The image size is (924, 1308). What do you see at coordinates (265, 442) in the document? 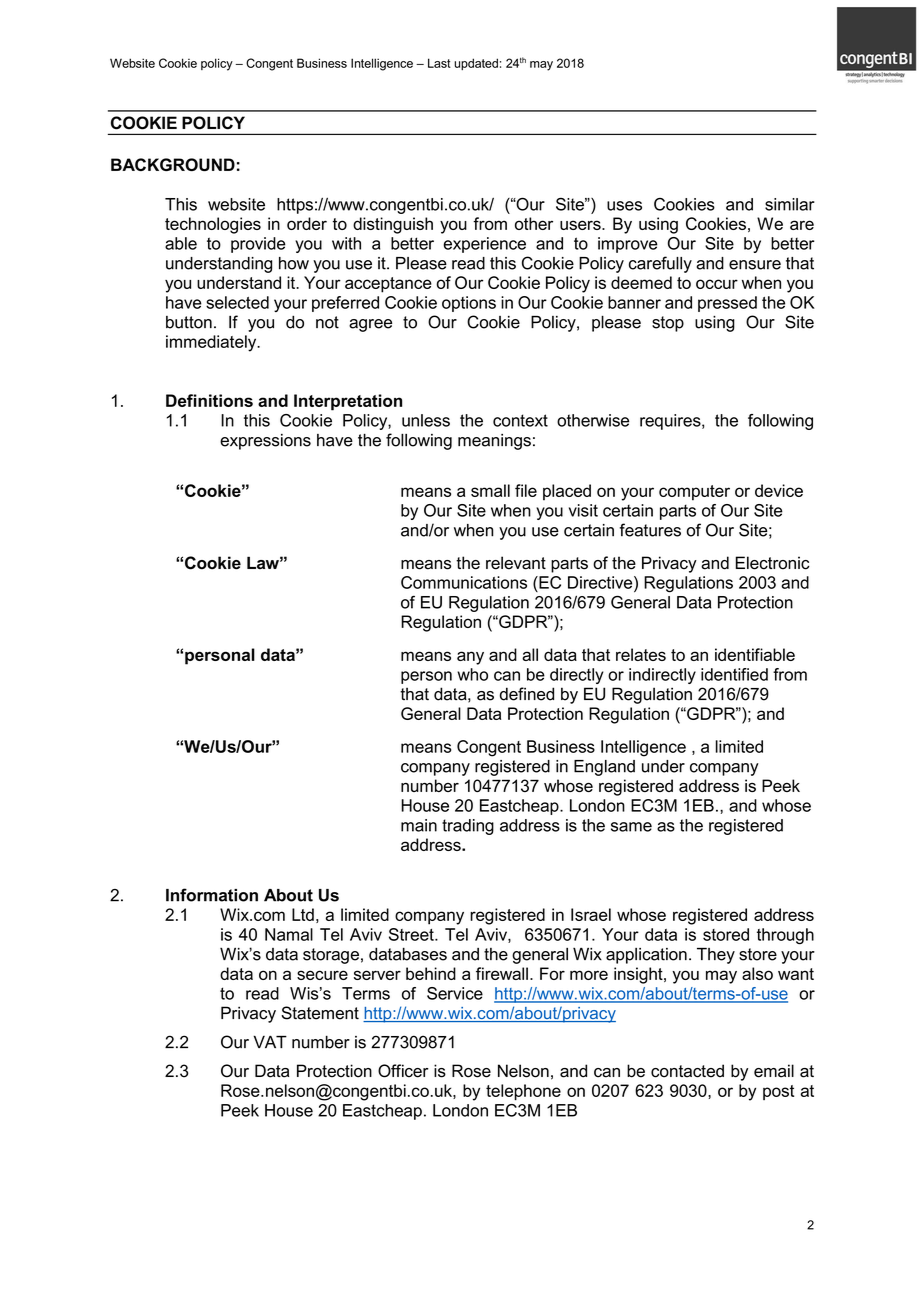
I see `expressions` at bounding box center [265, 442].
